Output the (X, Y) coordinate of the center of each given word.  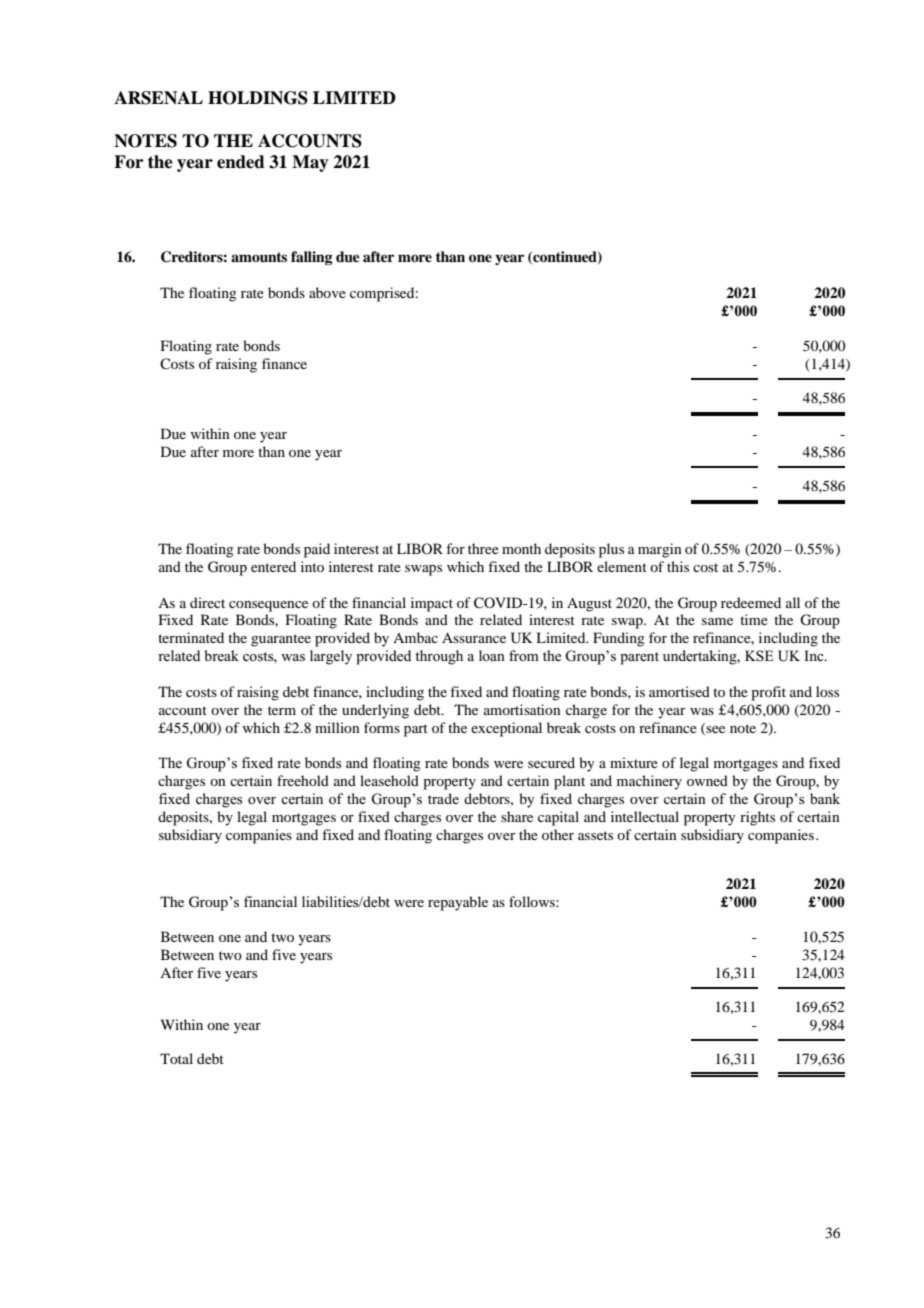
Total (176, 1058)
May (310, 163)
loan (492, 655)
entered (273, 566)
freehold (303, 780)
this (678, 566)
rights (757, 818)
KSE (759, 656)
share (517, 816)
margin (660, 550)
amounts (259, 257)
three (483, 548)
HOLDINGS (258, 98)
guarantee (281, 640)
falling (312, 258)
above (327, 292)
